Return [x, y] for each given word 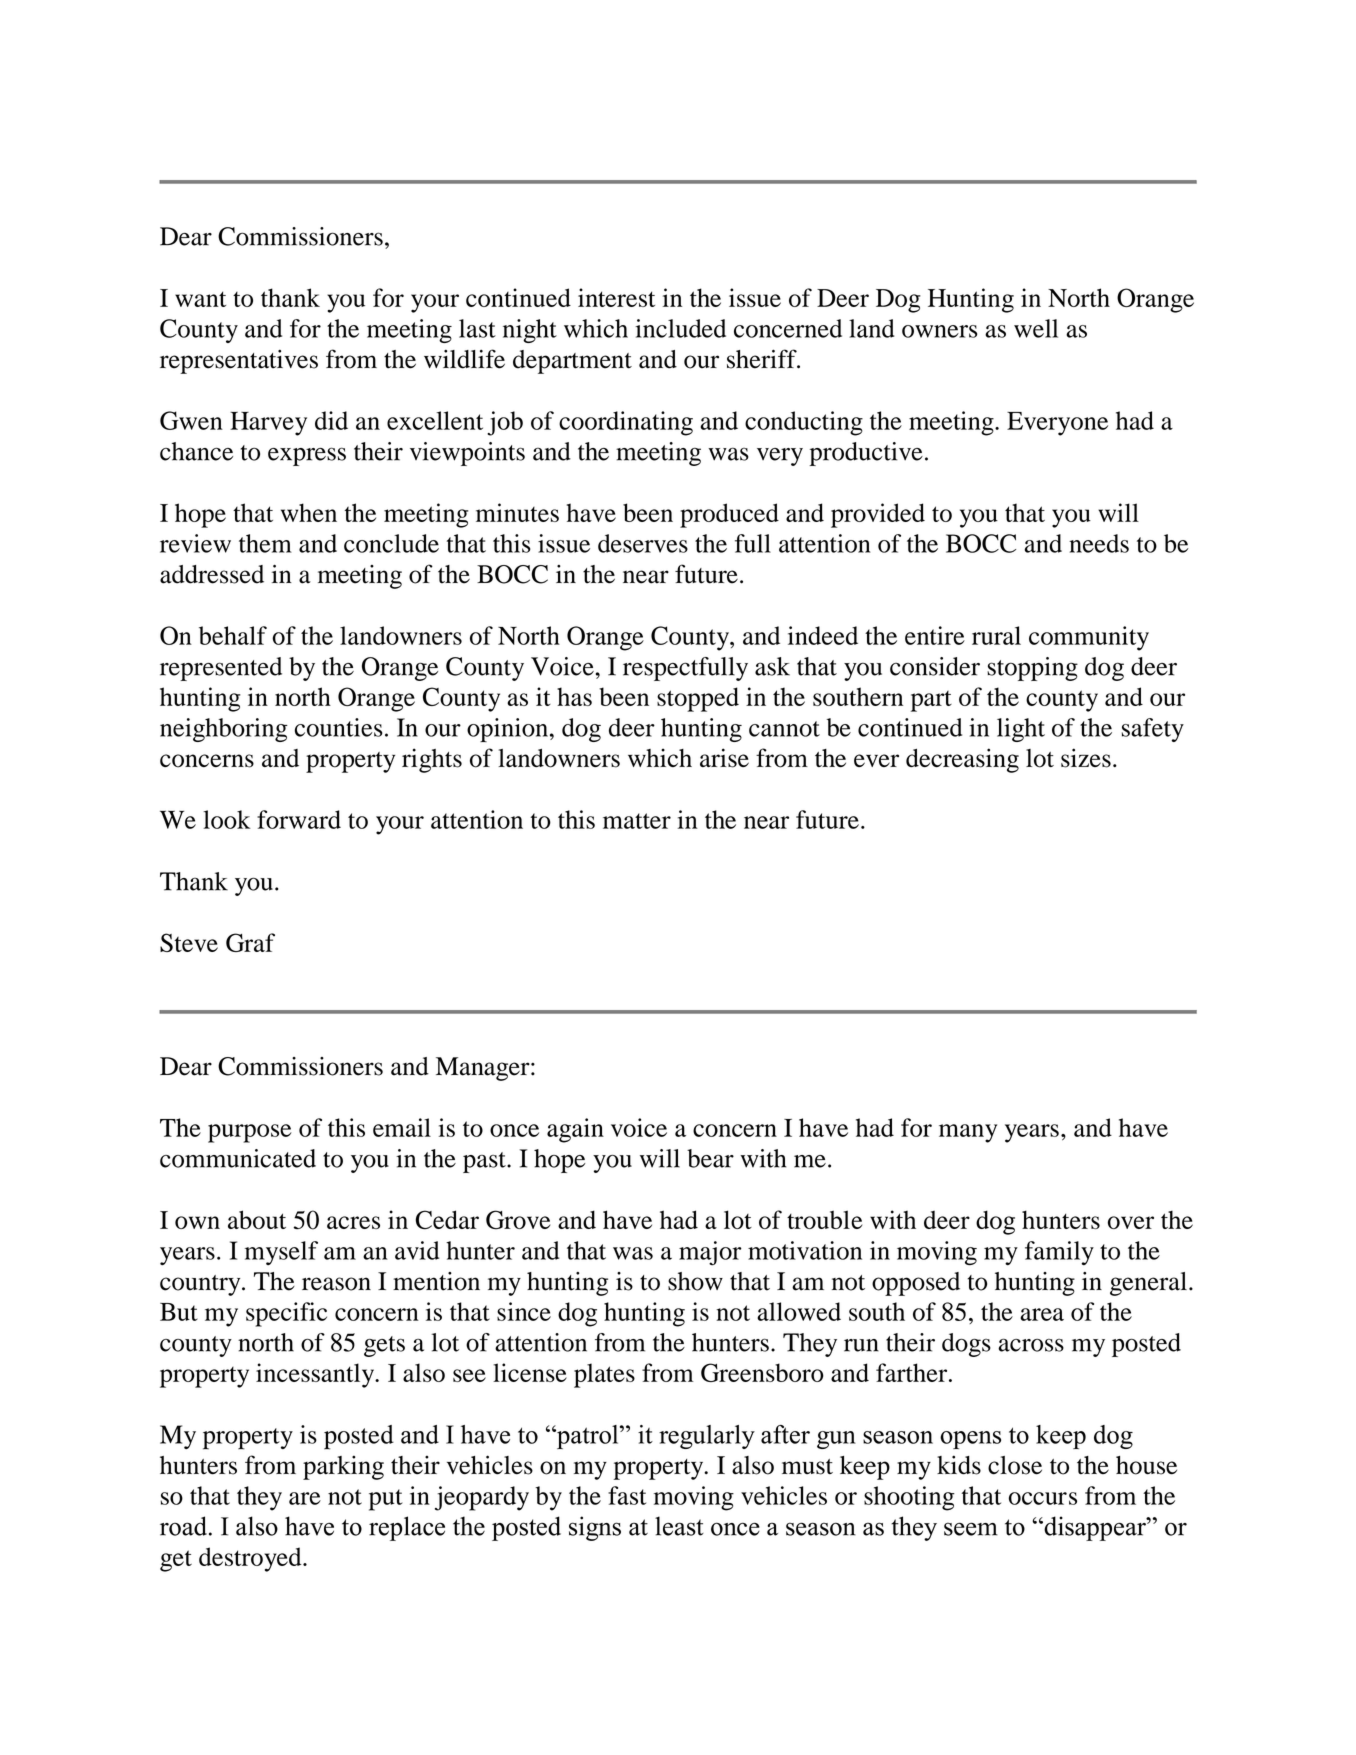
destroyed [251, 1559]
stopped [698, 699]
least [679, 1526]
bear [710, 1158]
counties [339, 727]
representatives [239, 362]
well [1036, 328]
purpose [250, 1133]
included [680, 328]
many [968, 1133]
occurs [1043, 1498]
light [1021, 730]
